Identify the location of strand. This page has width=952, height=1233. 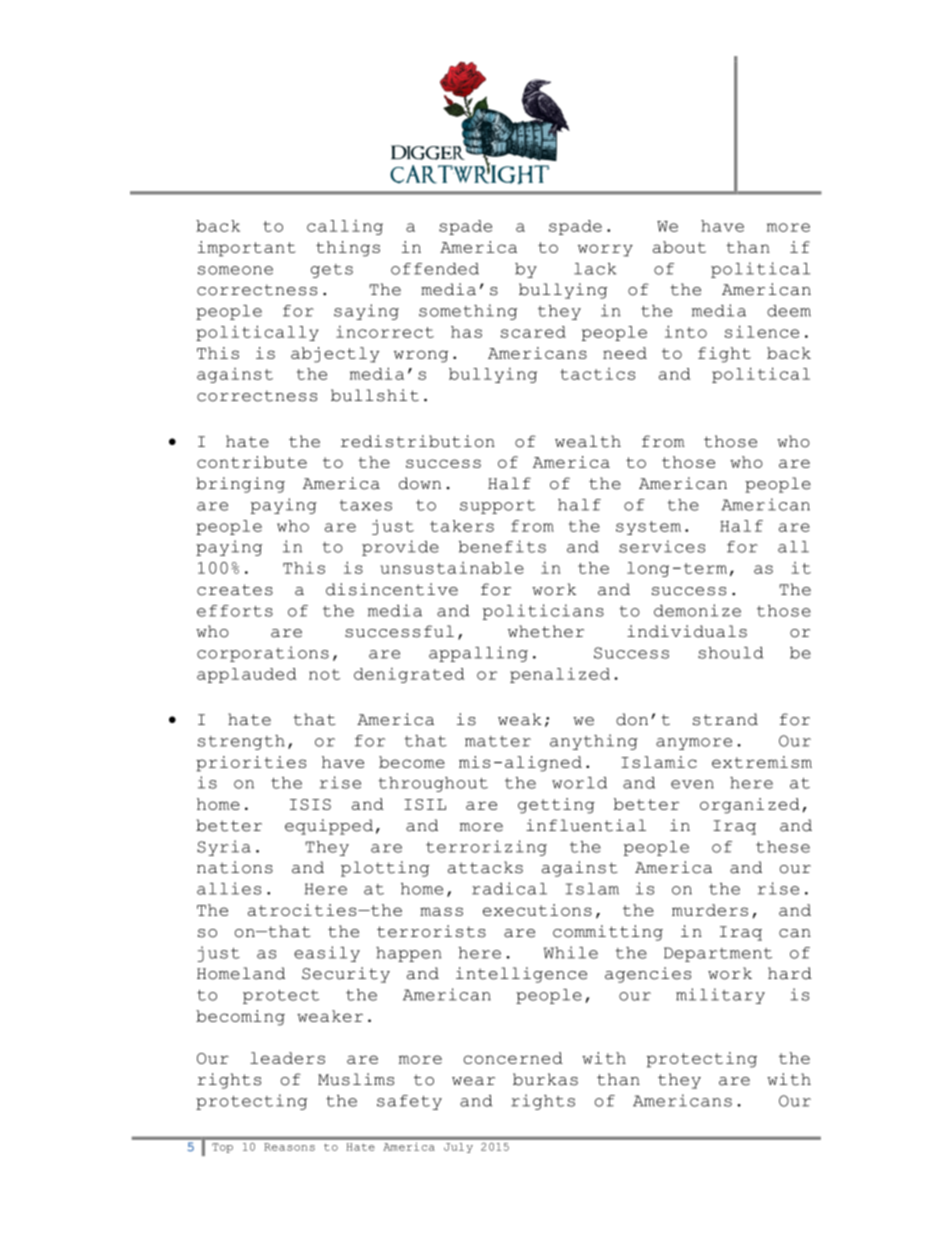
(725, 719).
